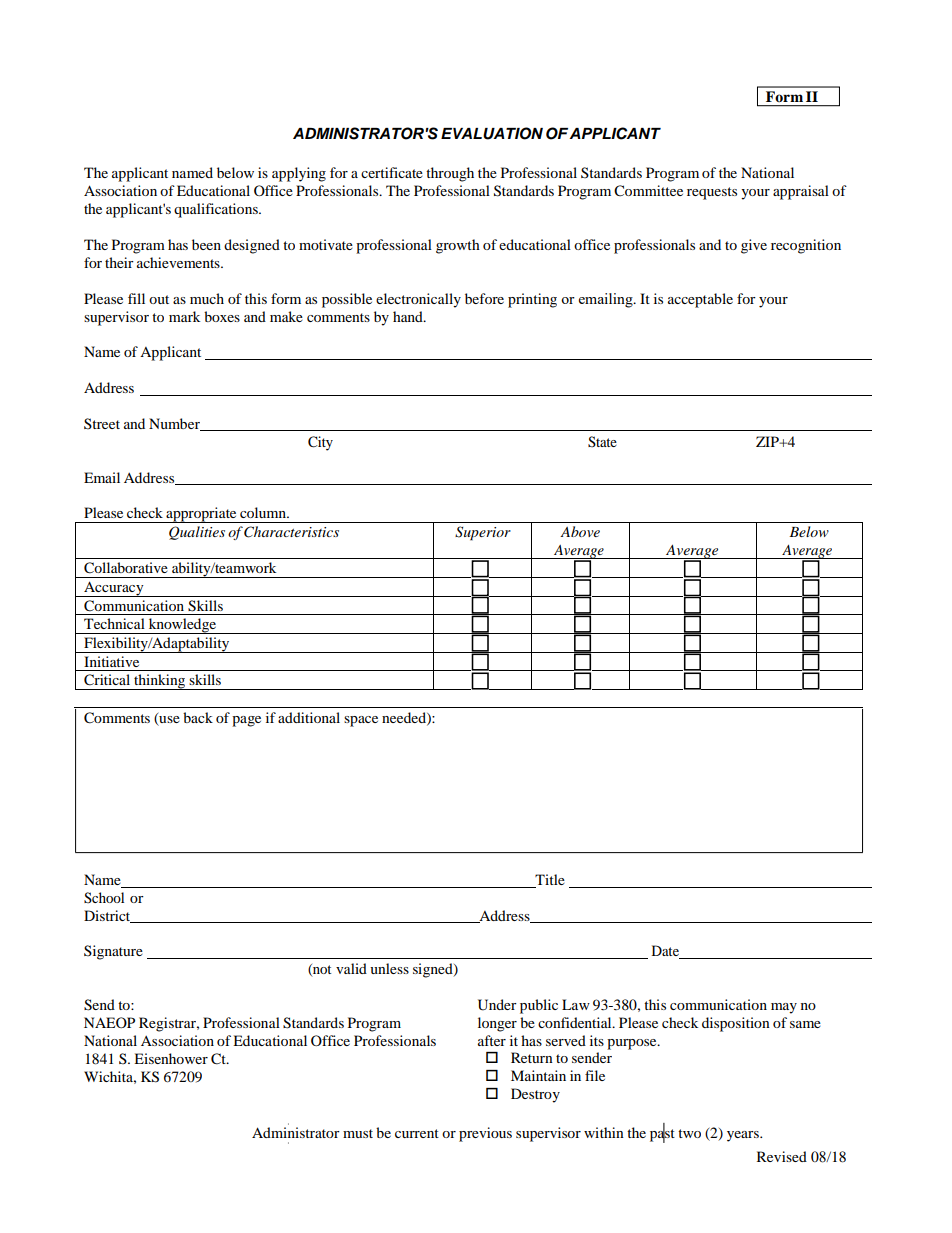 The height and width of the screenshot is (1233, 952). What do you see at coordinates (485, 1134) in the screenshot?
I see `previous` at bounding box center [485, 1134].
